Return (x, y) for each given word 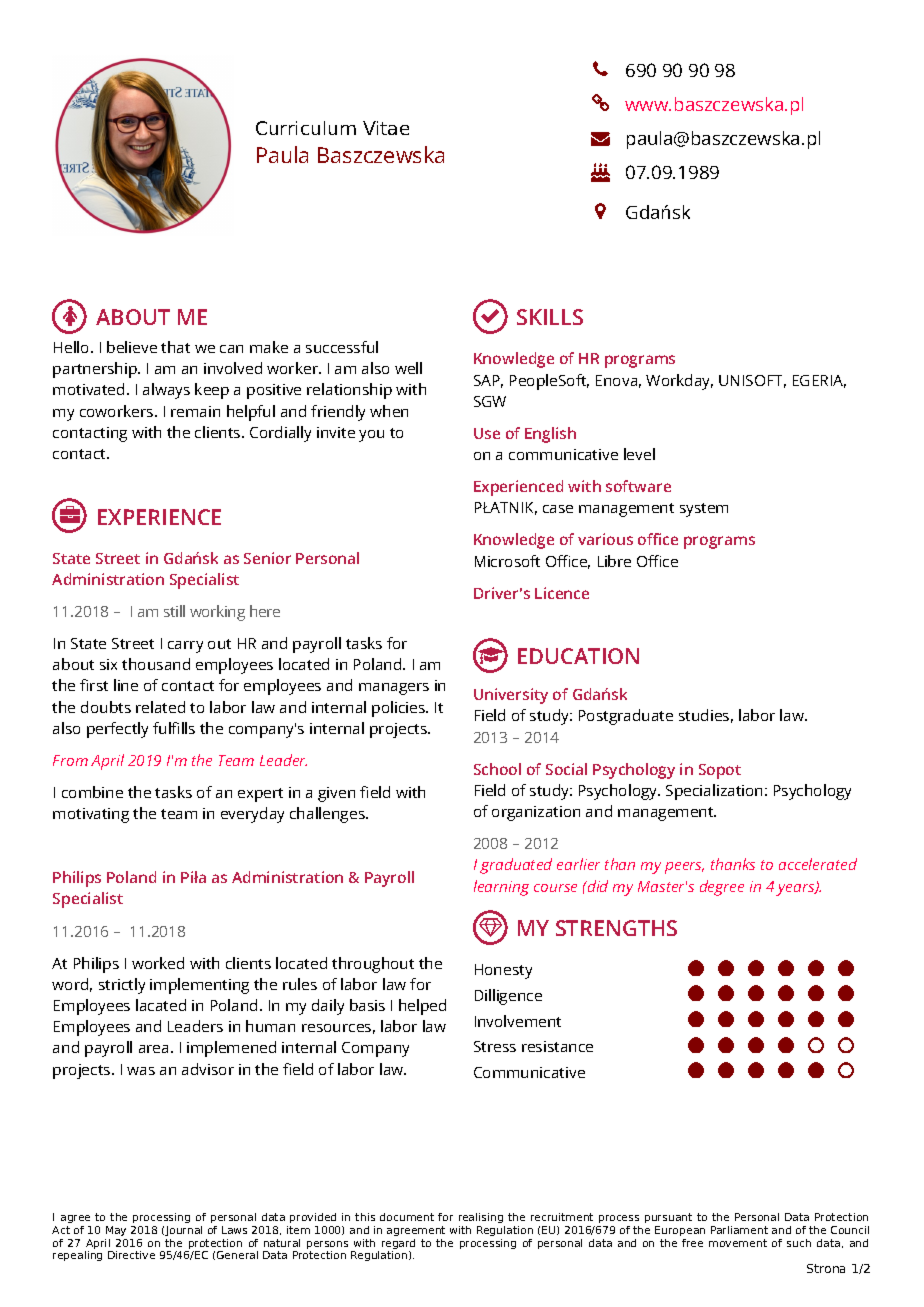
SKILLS (550, 317)
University (511, 696)
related (160, 707)
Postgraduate (626, 717)
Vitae (386, 128)
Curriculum (306, 128)
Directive (131, 1255)
